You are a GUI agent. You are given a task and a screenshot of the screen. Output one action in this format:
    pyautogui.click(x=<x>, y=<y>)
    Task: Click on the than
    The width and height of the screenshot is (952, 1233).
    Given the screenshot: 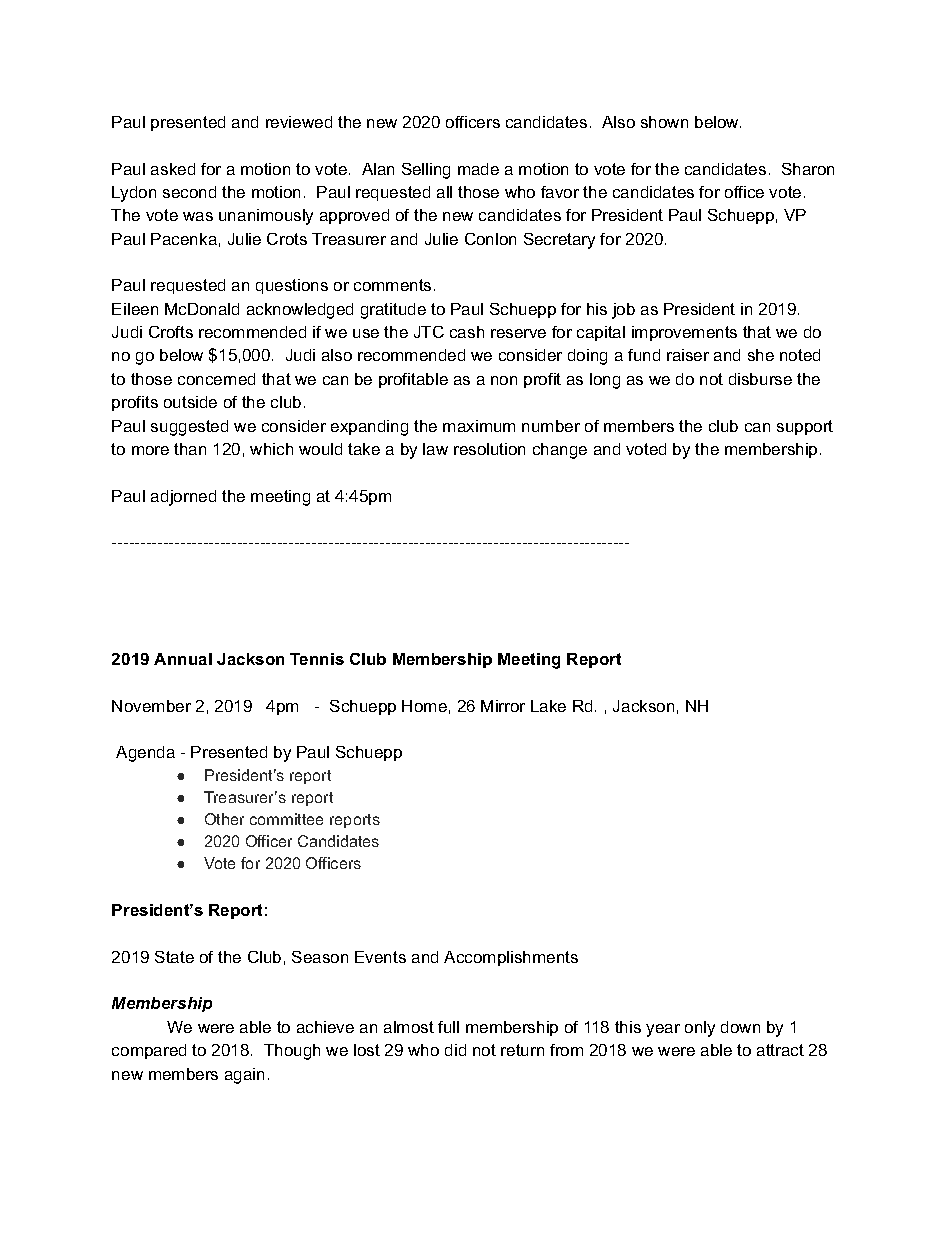 What is the action you would take?
    pyautogui.click(x=190, y=449)
